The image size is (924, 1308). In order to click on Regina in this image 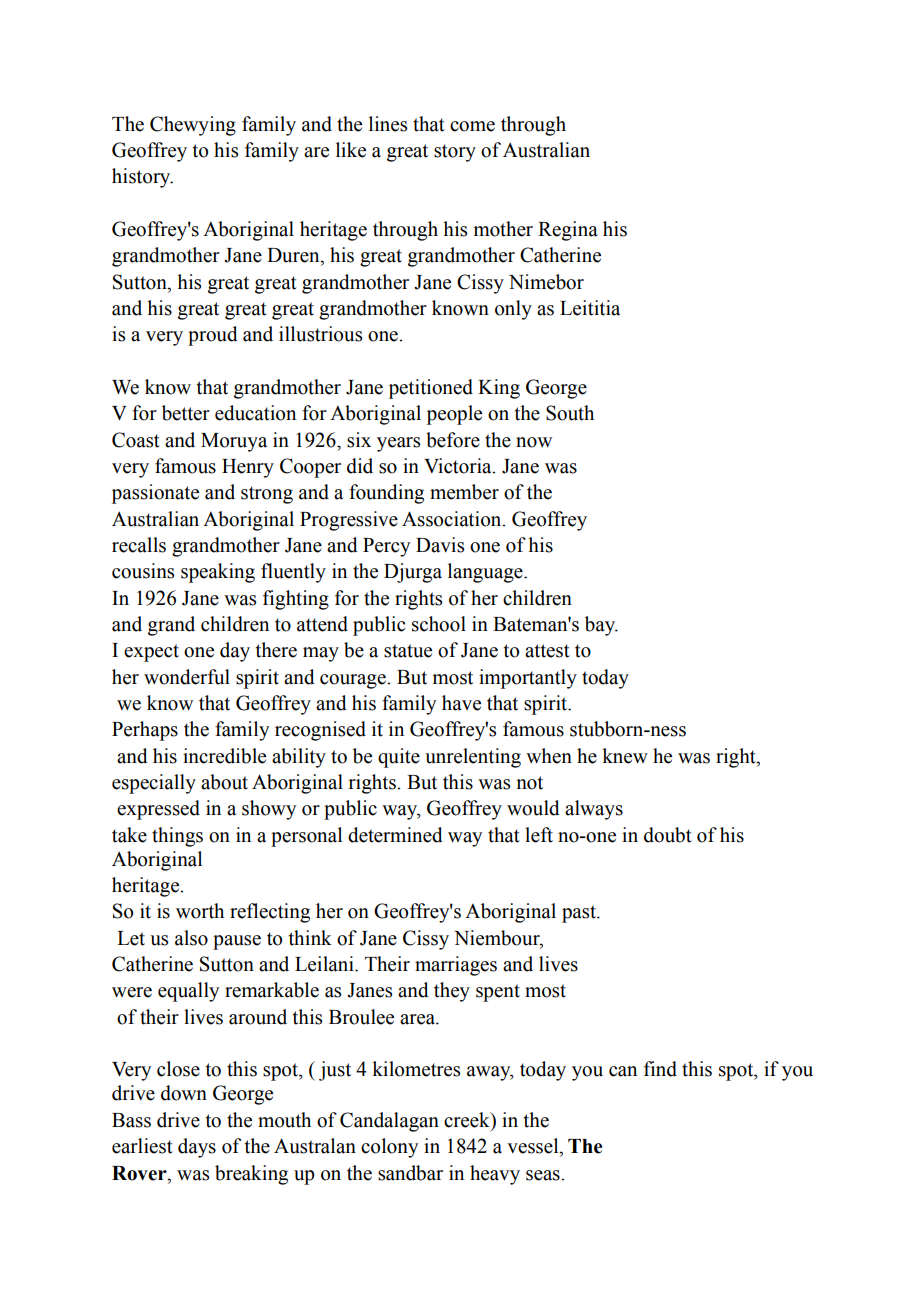, I will do `click(568, 231)`.
